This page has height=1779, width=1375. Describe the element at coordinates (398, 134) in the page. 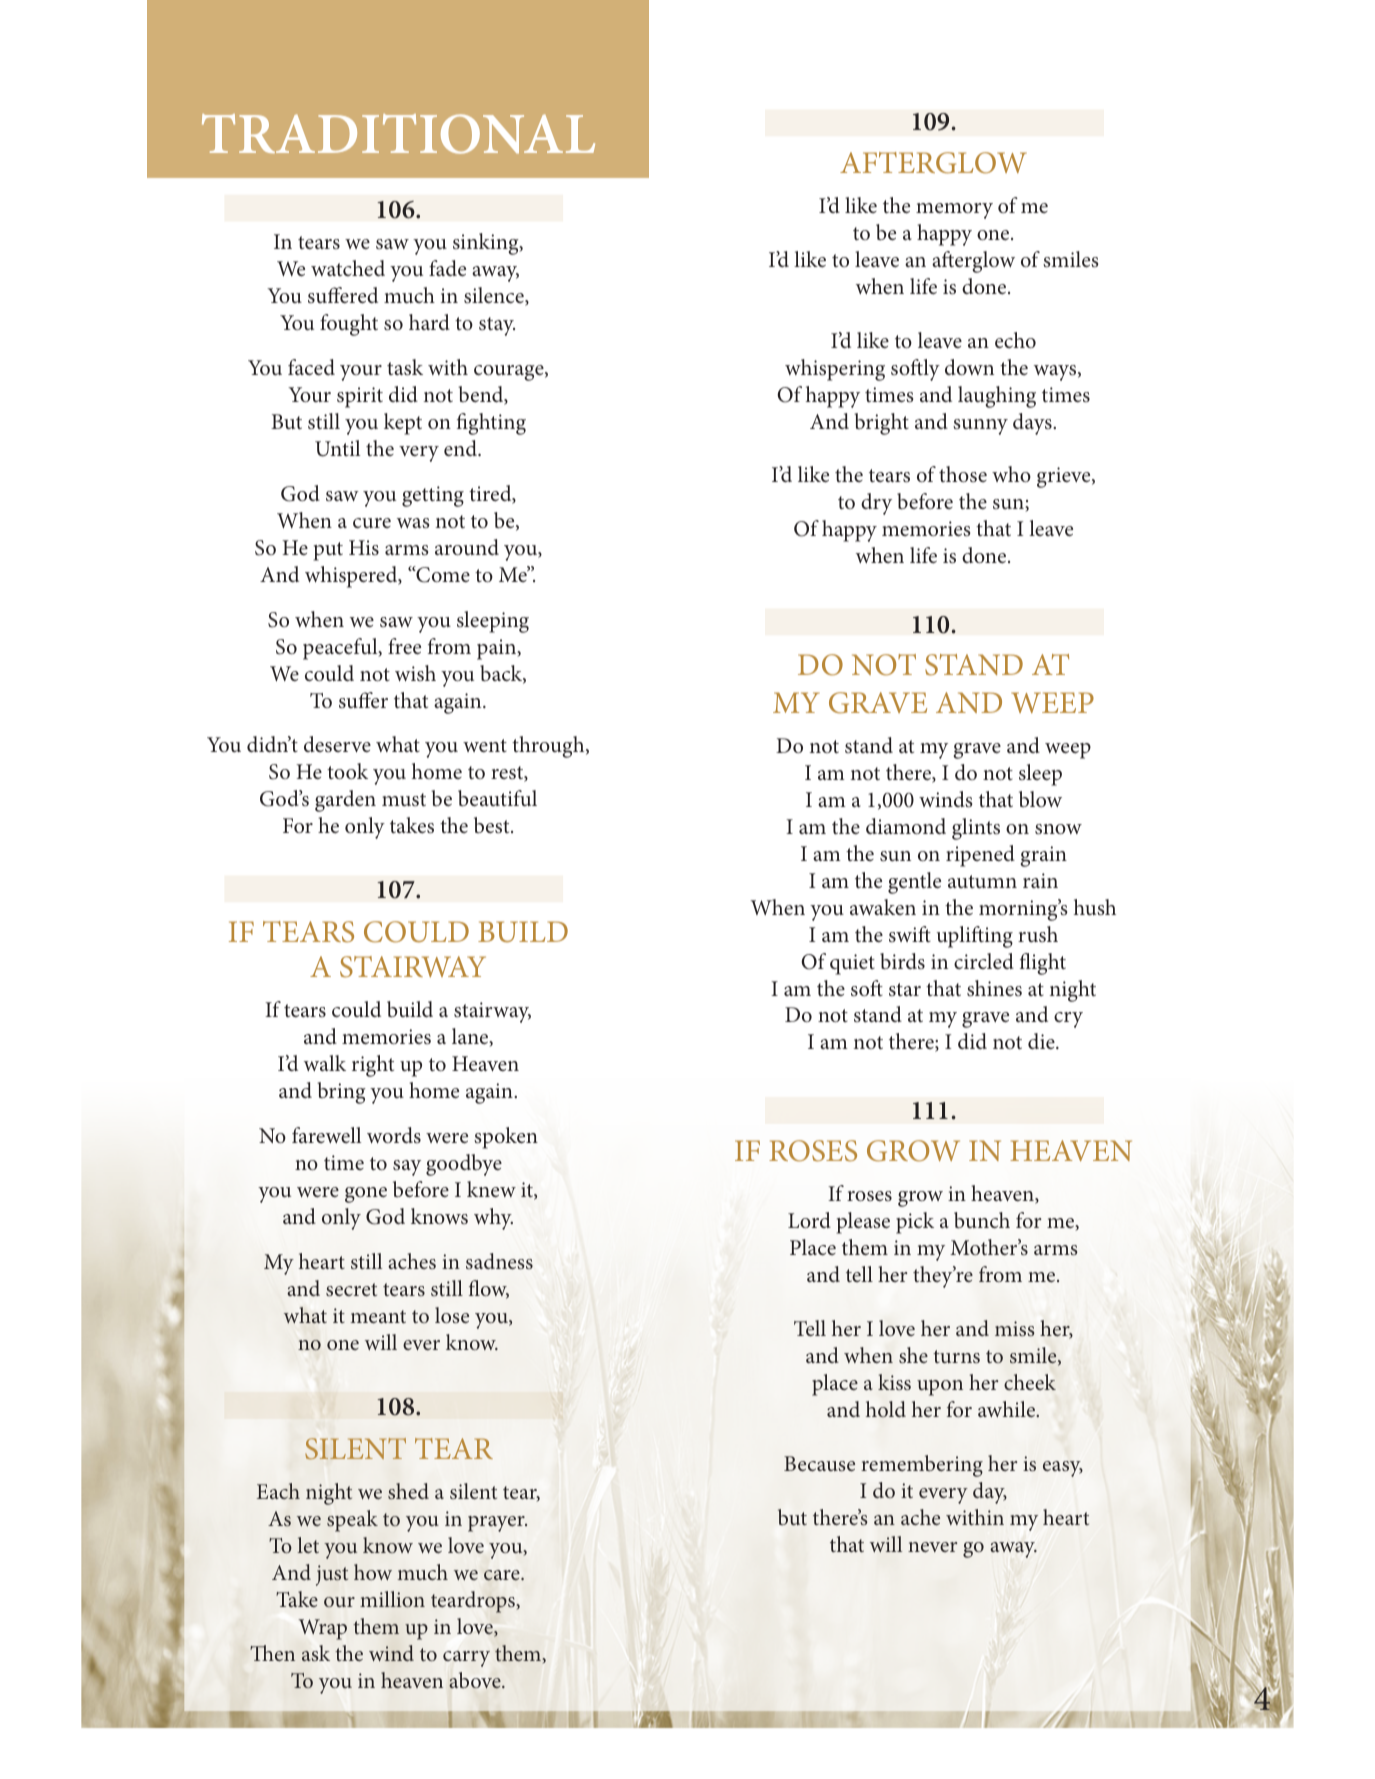

I see `TRADITIONAL` at that location.
